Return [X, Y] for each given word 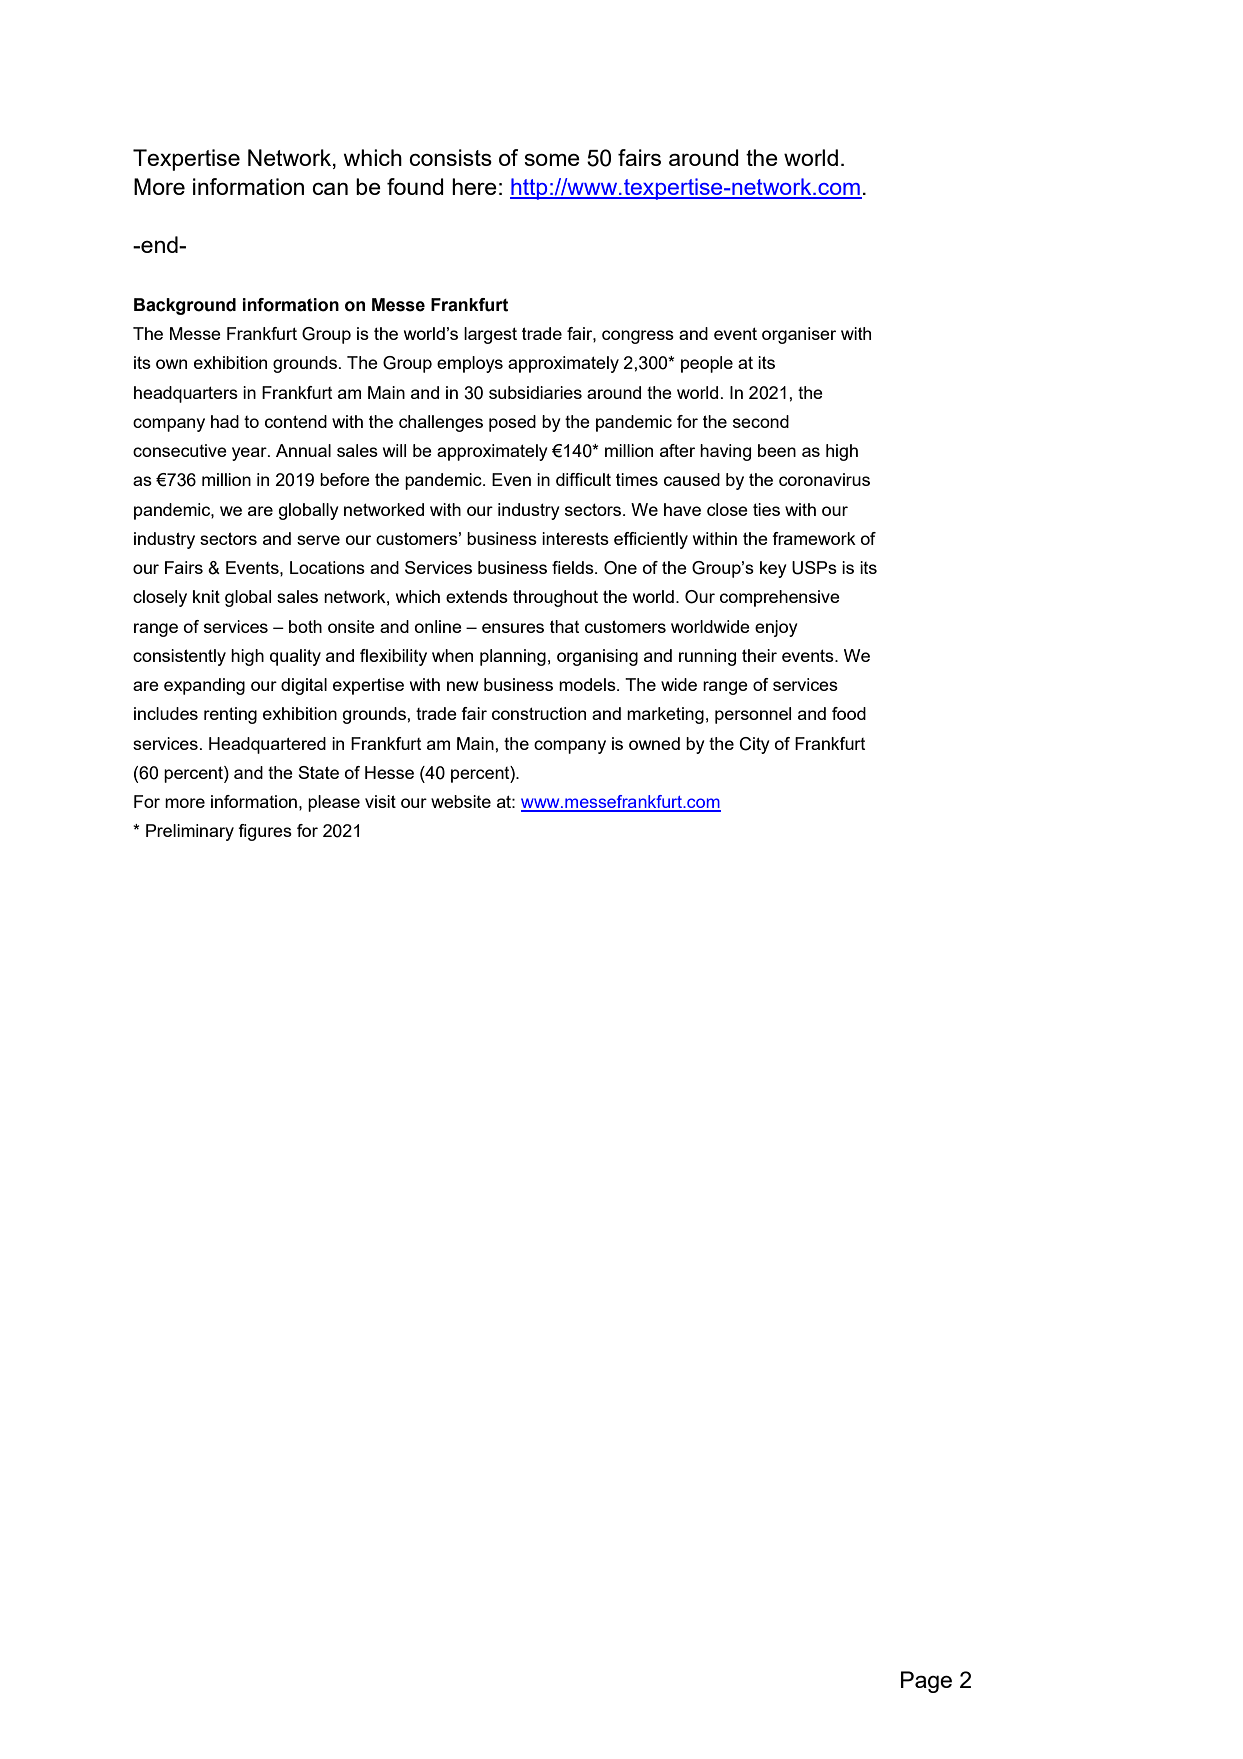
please [334, 803]
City [754, 745]
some [552, 159]
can [330, 188]
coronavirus [824, 479]
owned [654, 743]
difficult [583, 479]
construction [539, 713]
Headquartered [267, 745]
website [461, 801]
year [250, 454]
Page [926, 1682]
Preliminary [190, 832]
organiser [799, 335]
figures [265, 832]
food [849, 713]
